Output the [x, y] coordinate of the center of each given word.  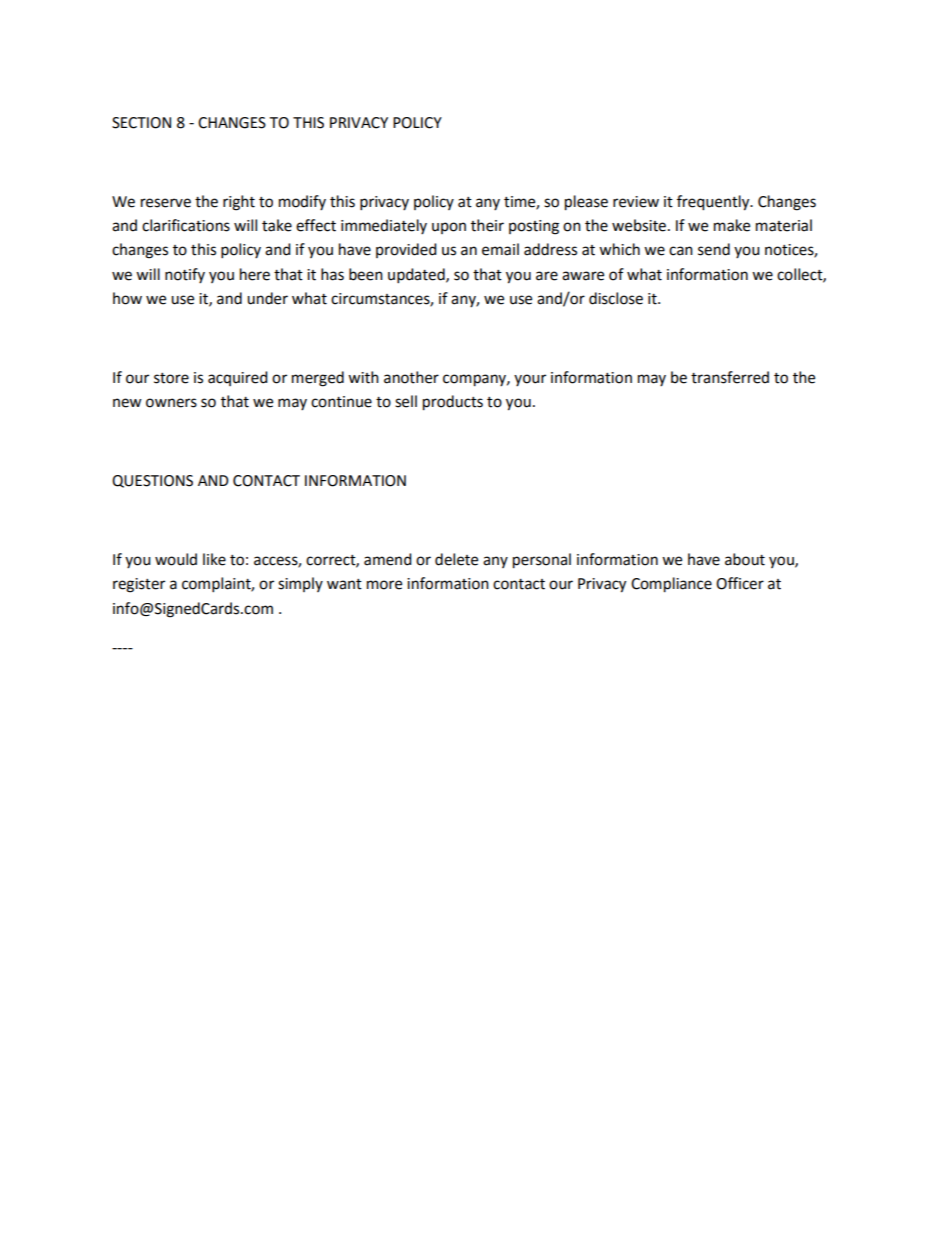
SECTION [141, 123]
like [214, 559]
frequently [714, 203]
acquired [238, 378]
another [411, 377]
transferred [730, 377]
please [586, 203]
